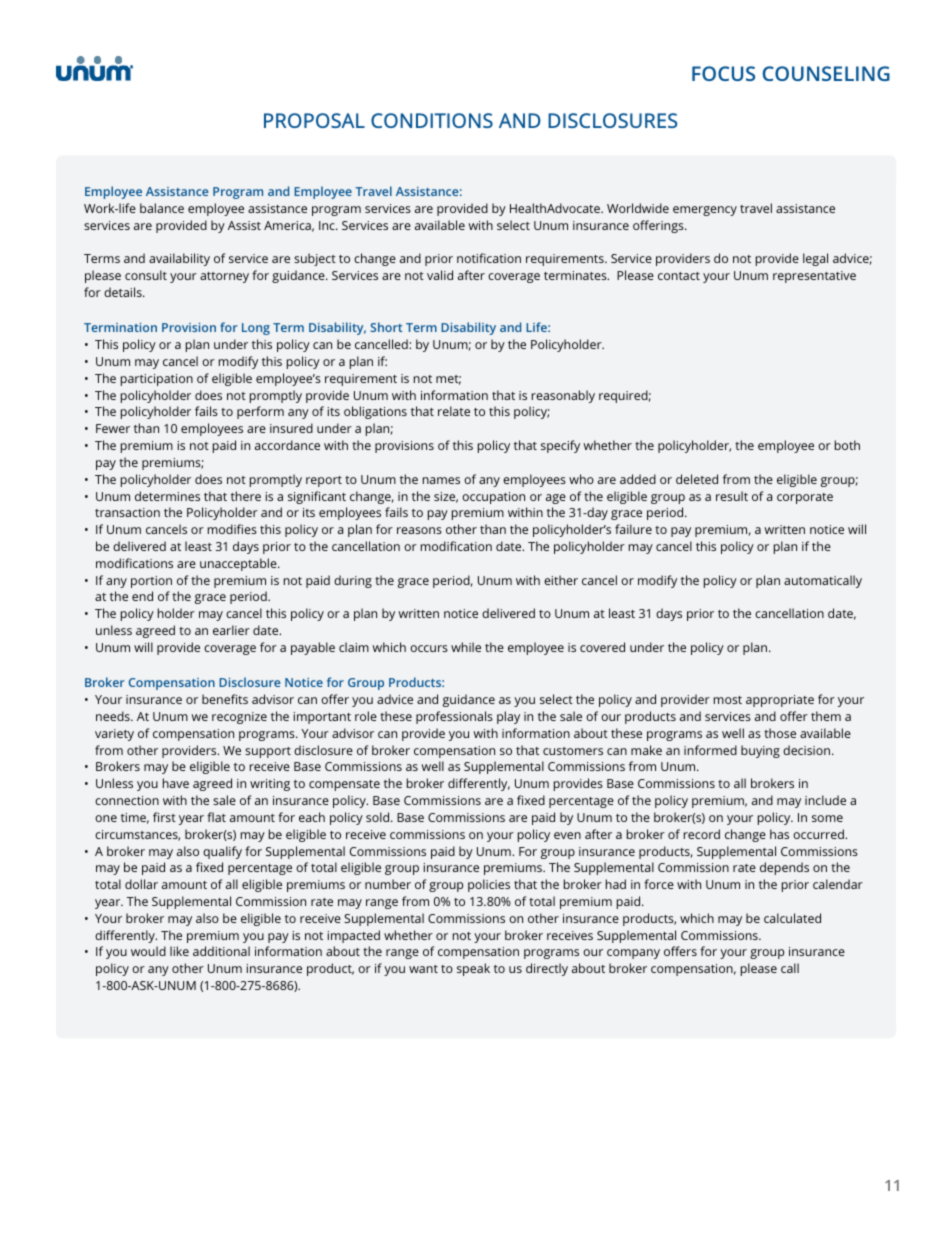 The image size is (952, 1233). What do you see at coordinates (814, 277) in the document?
I see `representative` at bounding box center [814, 277].
